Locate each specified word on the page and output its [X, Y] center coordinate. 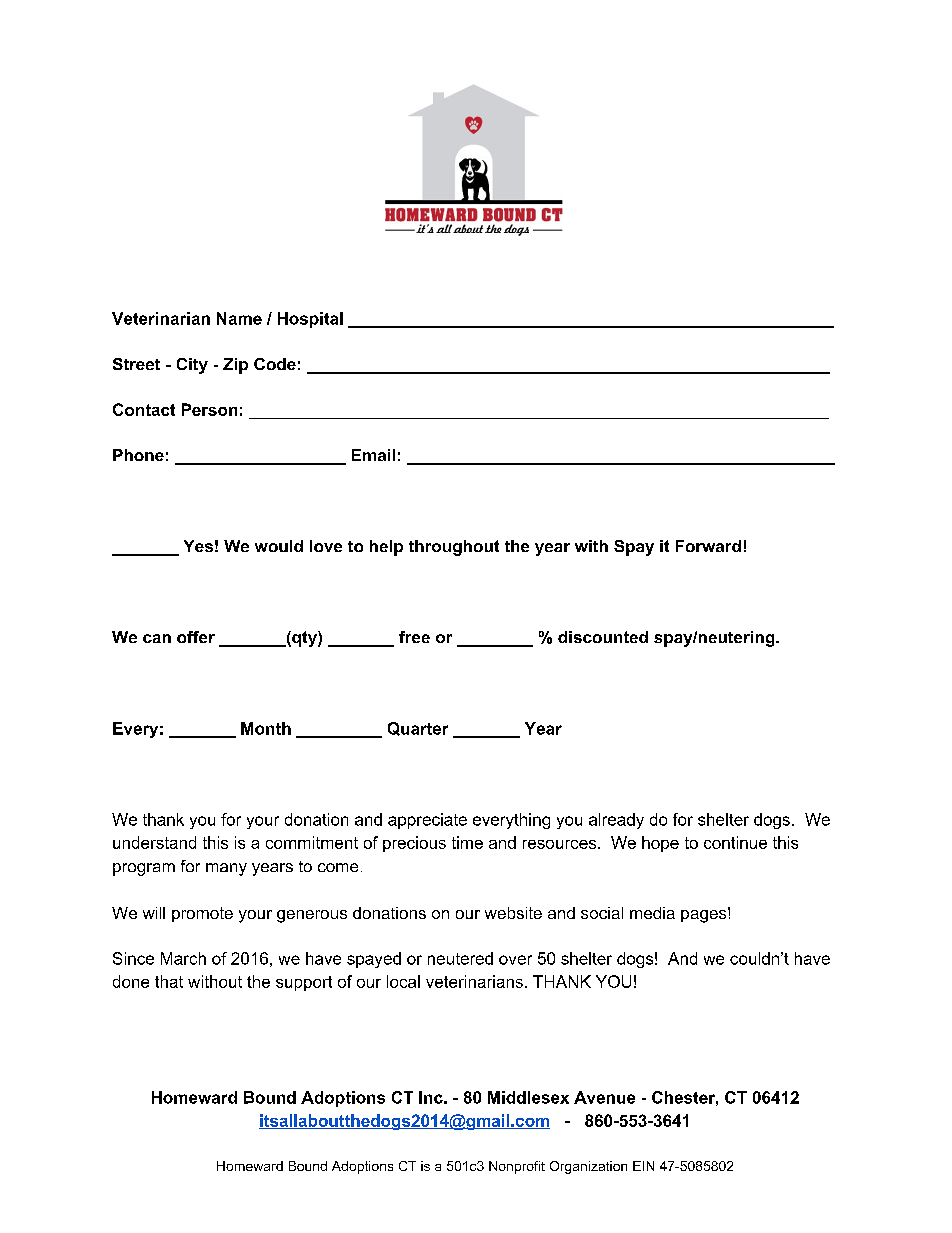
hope [660, 844]
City [192, 366]
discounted [603, 637]
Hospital [310, 320]
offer [196, 637]
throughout [454, 548]
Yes [198, 546]
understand [154, 842]
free [414, 637]
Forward [708, 546]
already [616, 821]
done [131, 981]
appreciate [427, 821]
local [403, 981]
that [169, 981]
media [652, 913]
